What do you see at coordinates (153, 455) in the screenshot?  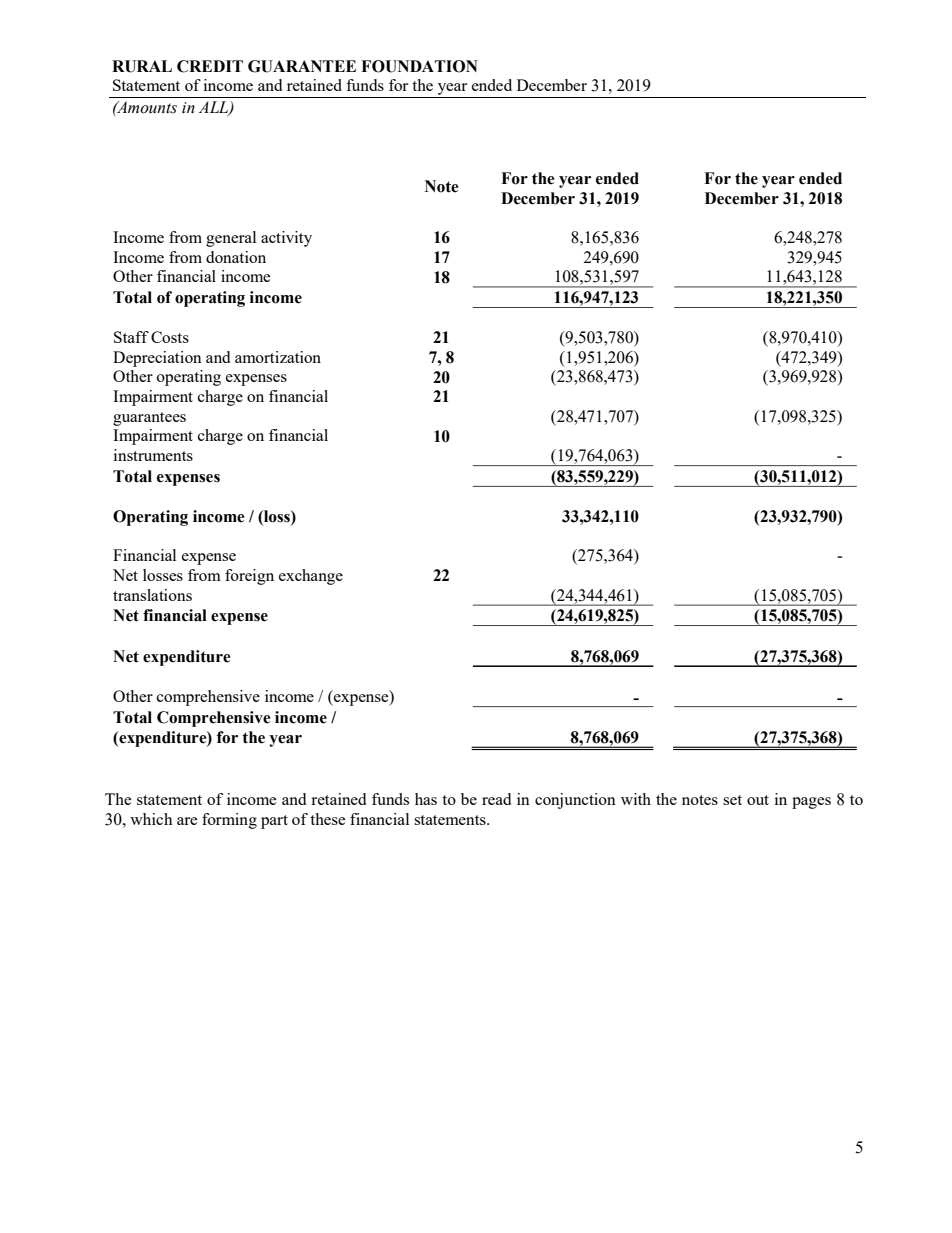 I see `instruments` at bounding box center [153, 455].
